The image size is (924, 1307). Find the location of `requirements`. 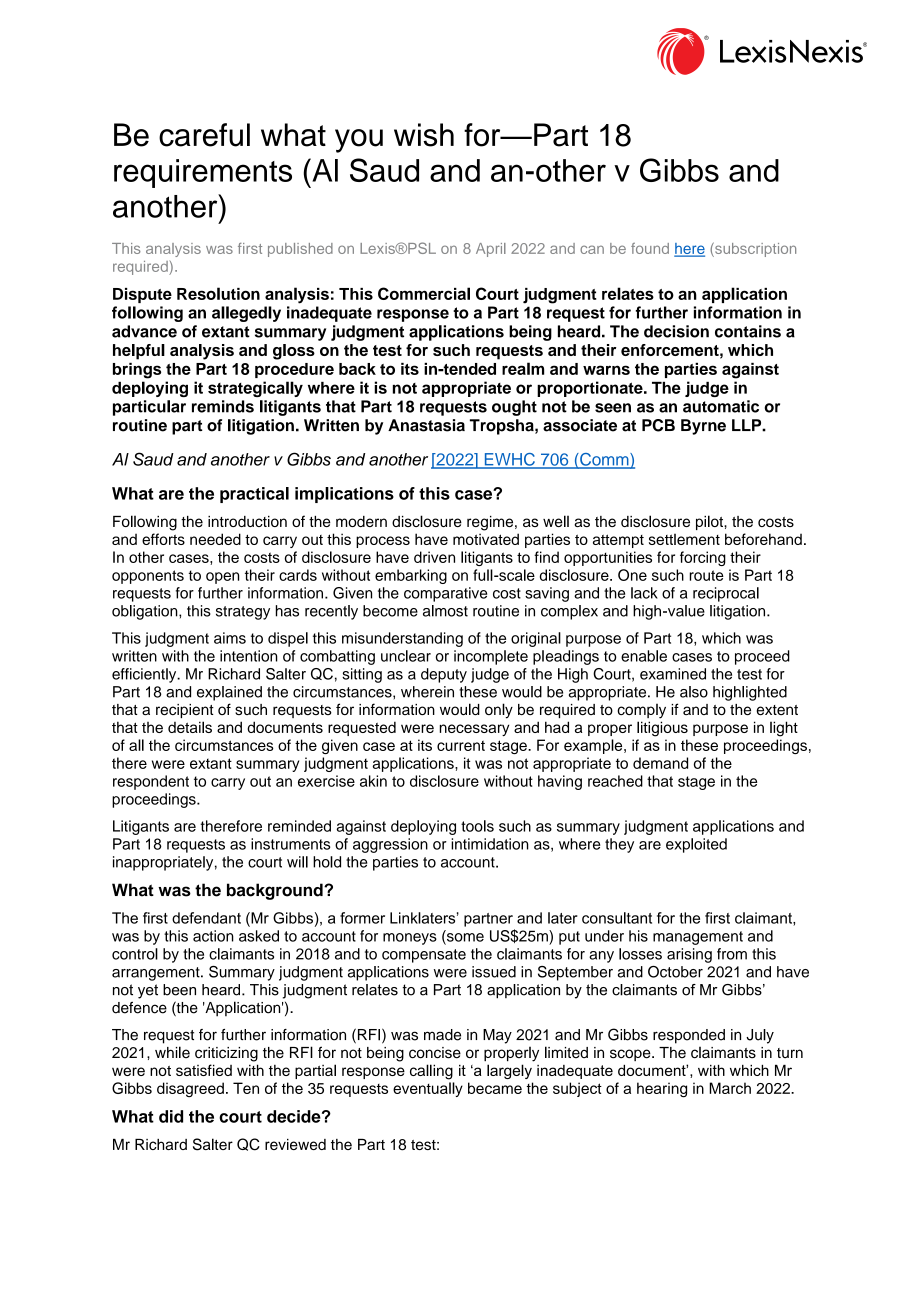

requirements is located at coordinates (203, 173).
